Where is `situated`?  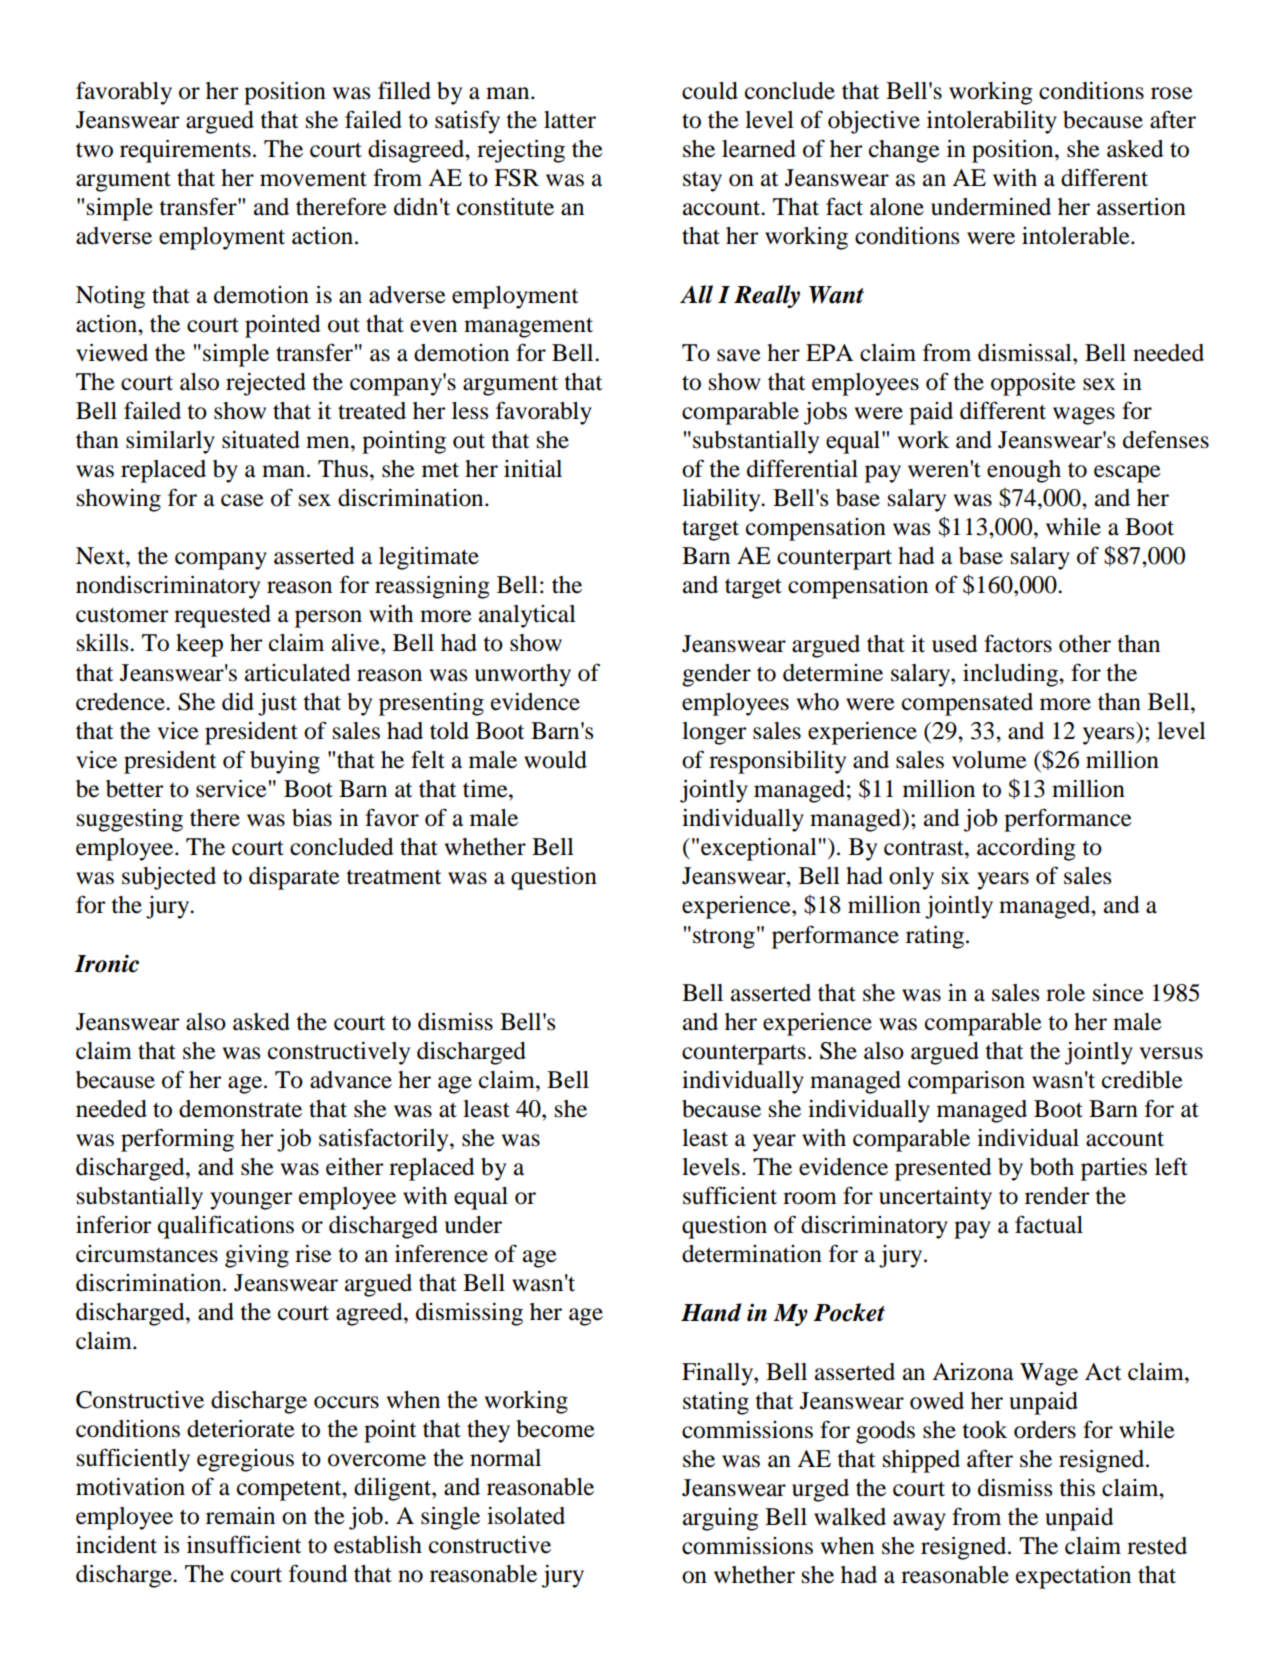 situated is located at coordinates (261, 440).
